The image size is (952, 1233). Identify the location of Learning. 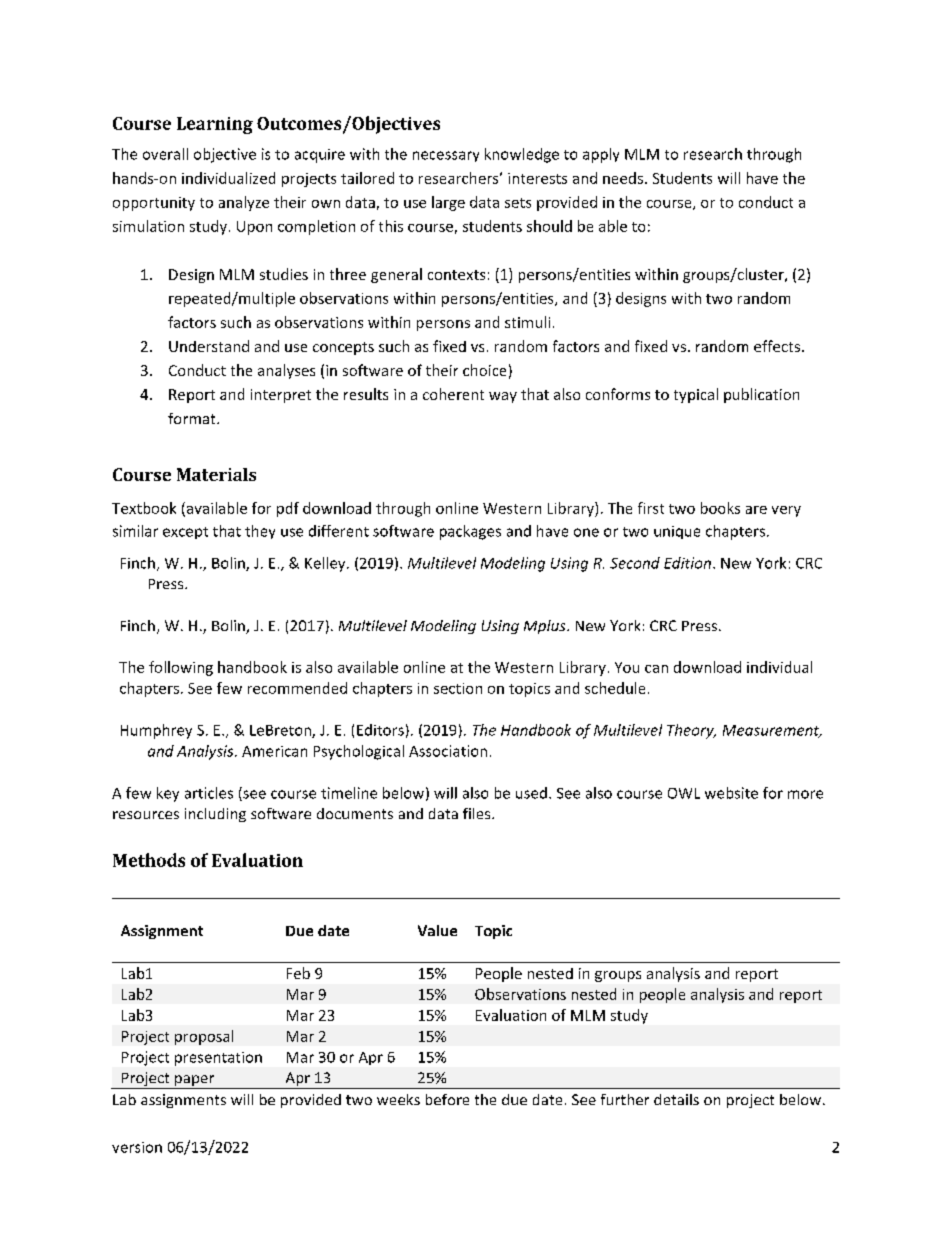
(215, 125).
